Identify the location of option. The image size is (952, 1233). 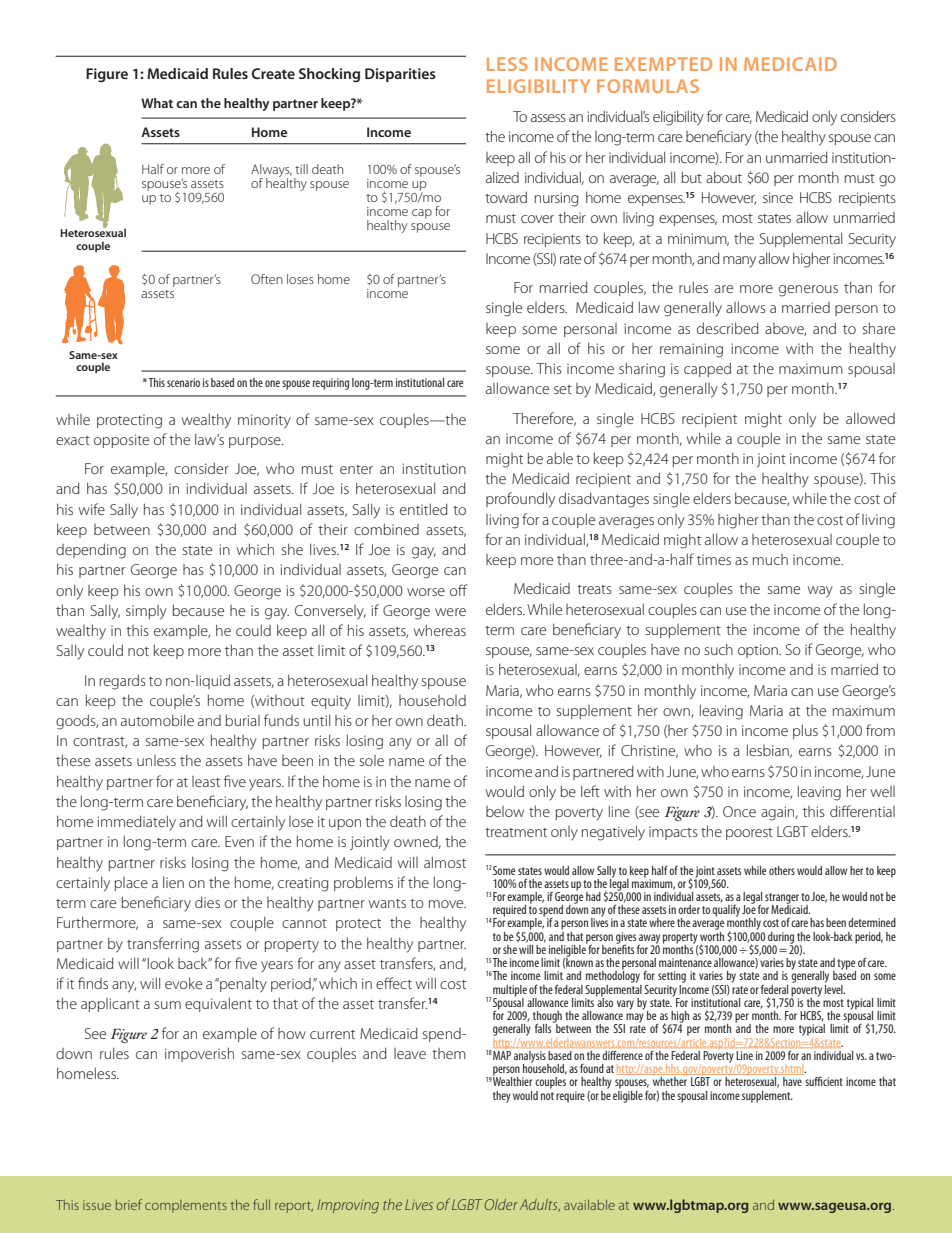
(759, 651).
